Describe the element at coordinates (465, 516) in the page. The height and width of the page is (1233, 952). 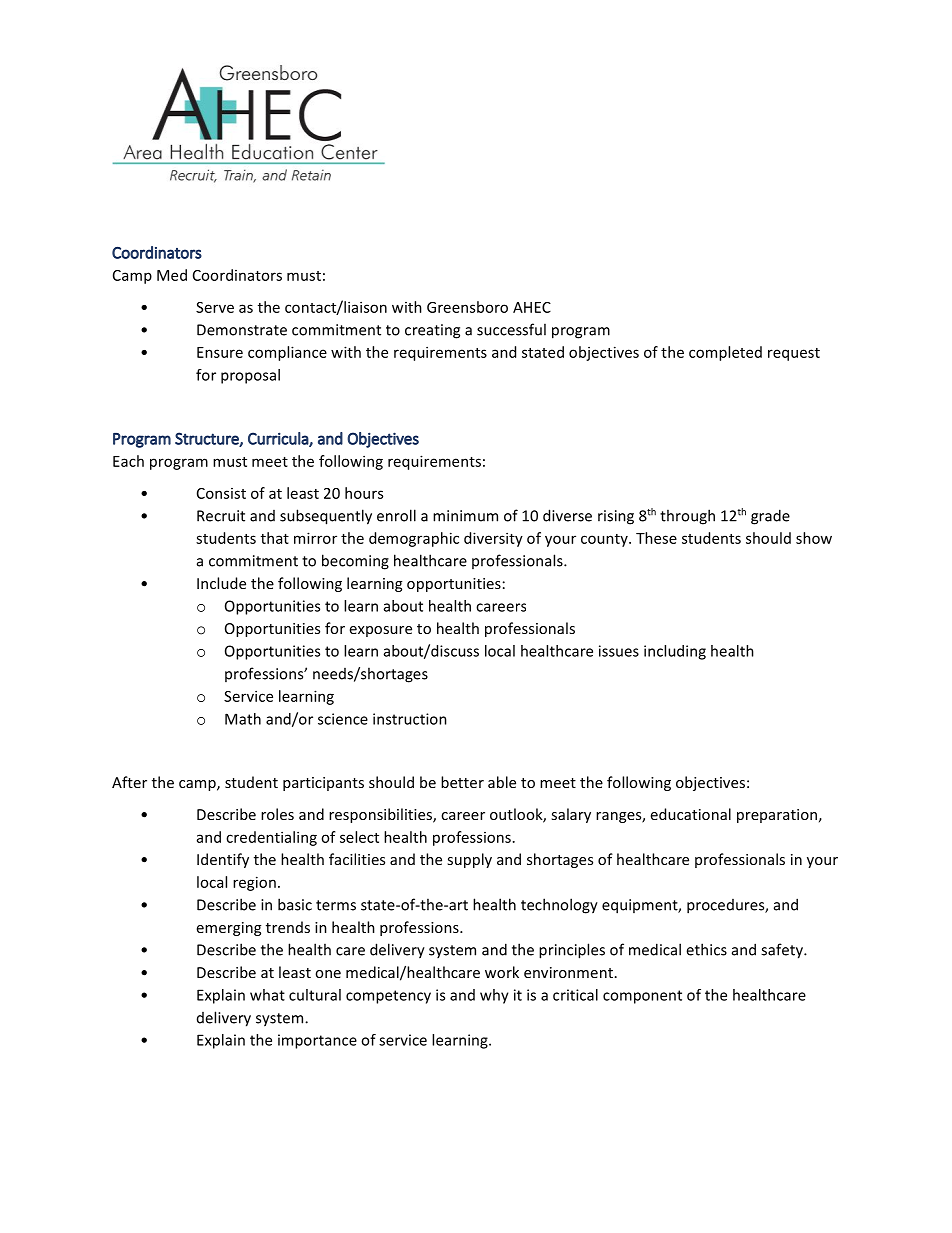
I see `minimum` at that location.
